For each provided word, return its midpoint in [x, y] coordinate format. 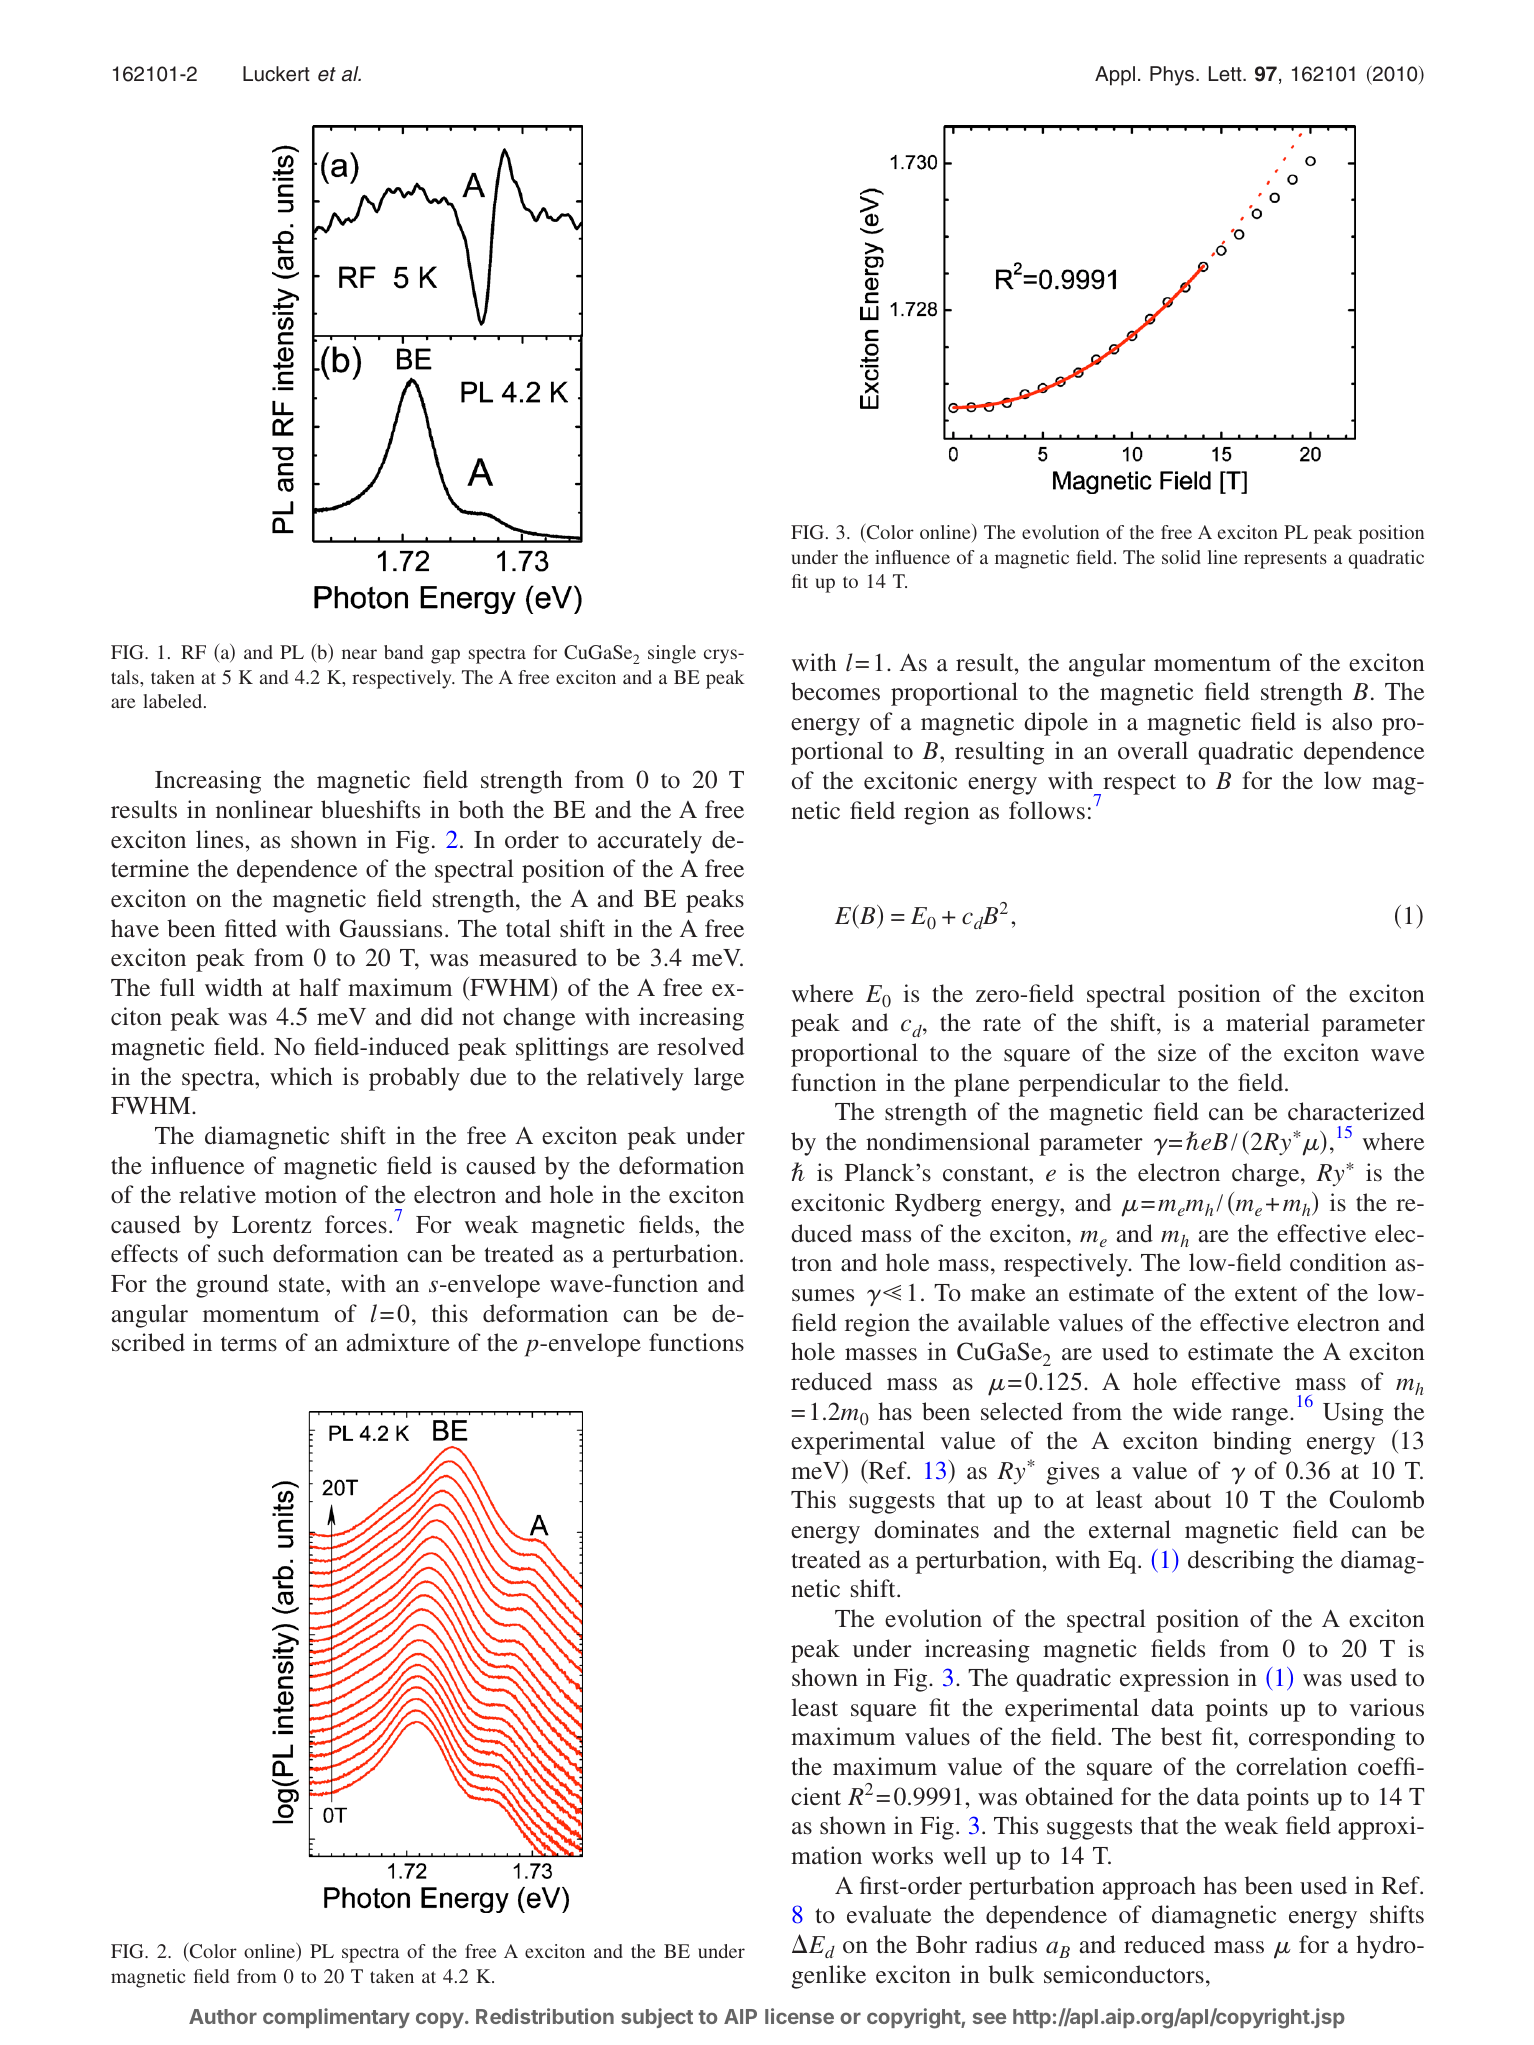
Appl [1115, 76]
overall [1153, 750]
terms [249, 1344]
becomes [835, 691]
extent [1266, 1294]
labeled [174, 701]
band [403, 652]
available [1004, 1322]
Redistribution [545, 2016]
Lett [1226, 74]
